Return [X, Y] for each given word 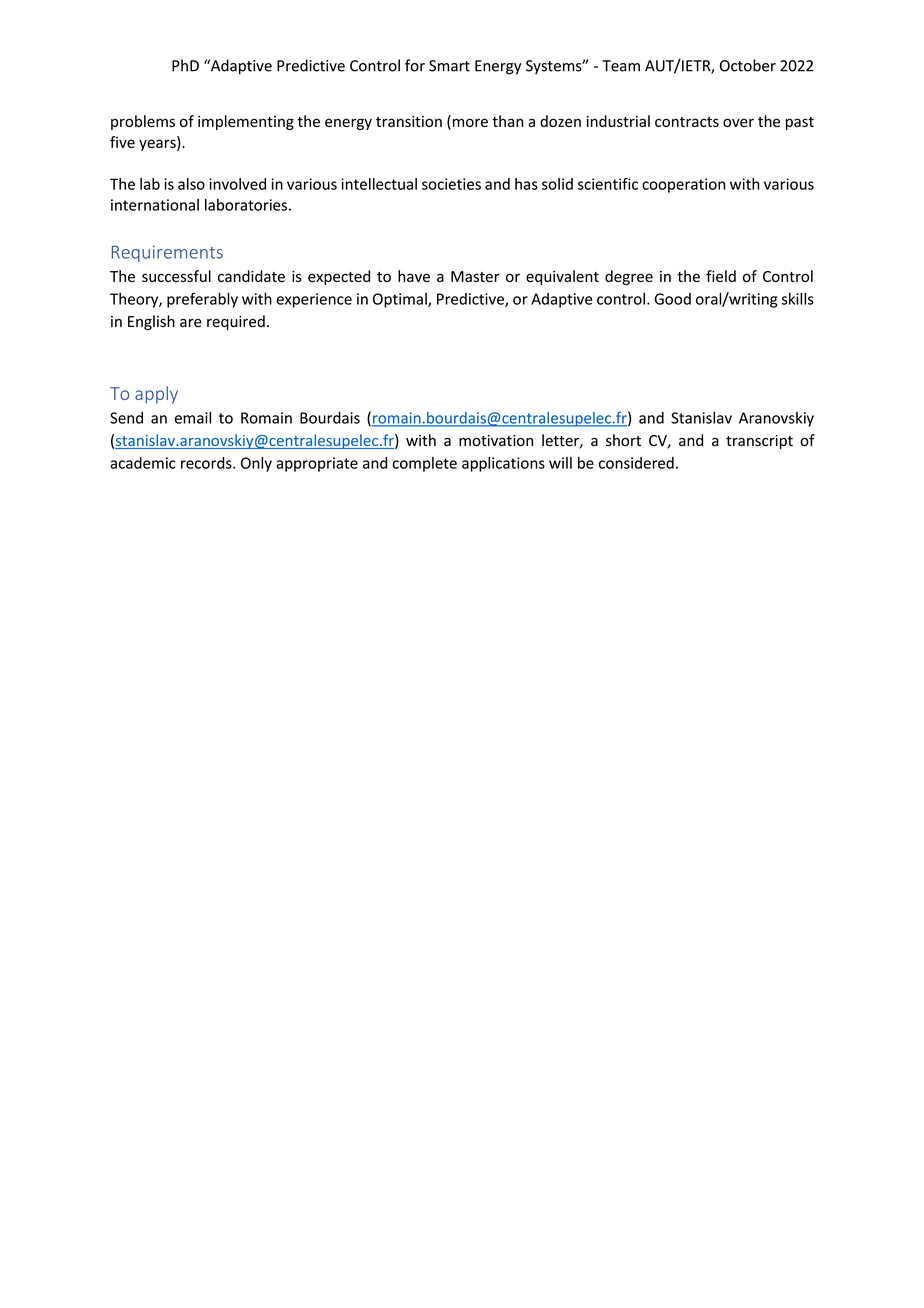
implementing [246, 122]
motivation [496, 441]
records [207, 463]
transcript [759, 442]
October [748, 65]
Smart [449, 66]
